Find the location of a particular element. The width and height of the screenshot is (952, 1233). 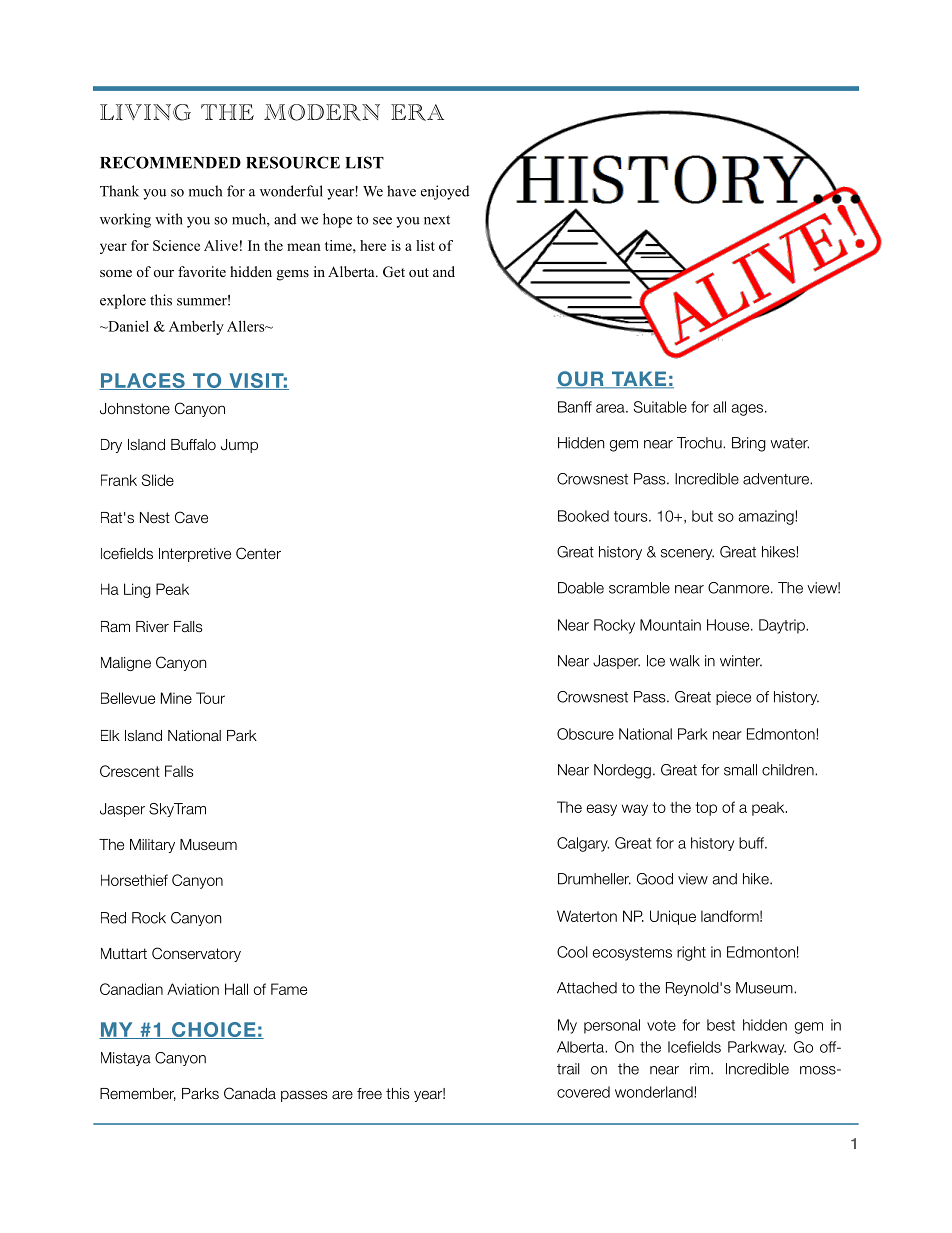

Bring is located at coordinates (749, 444).
